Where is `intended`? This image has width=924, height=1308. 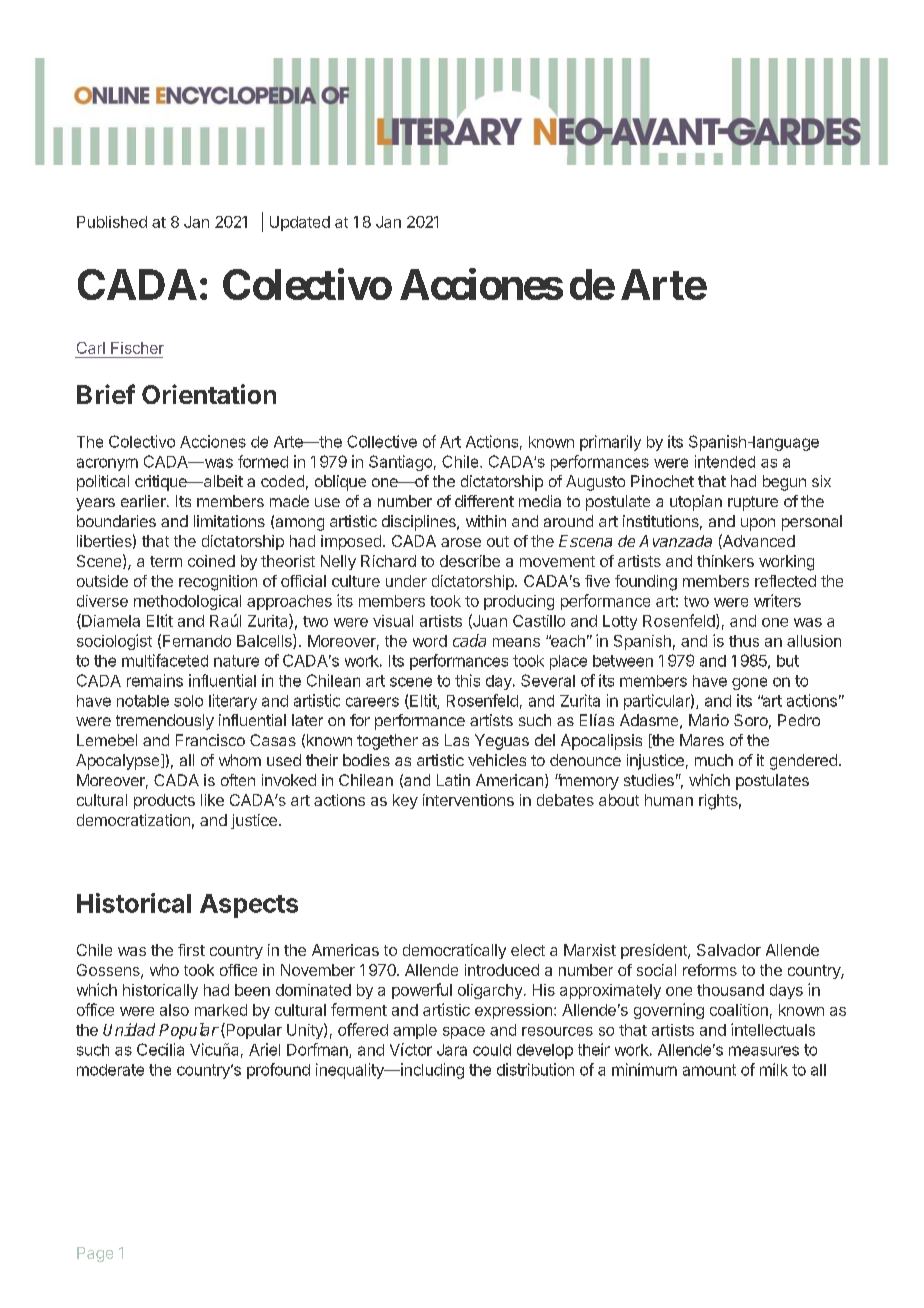
intended is located at coordinates (725, 461).
